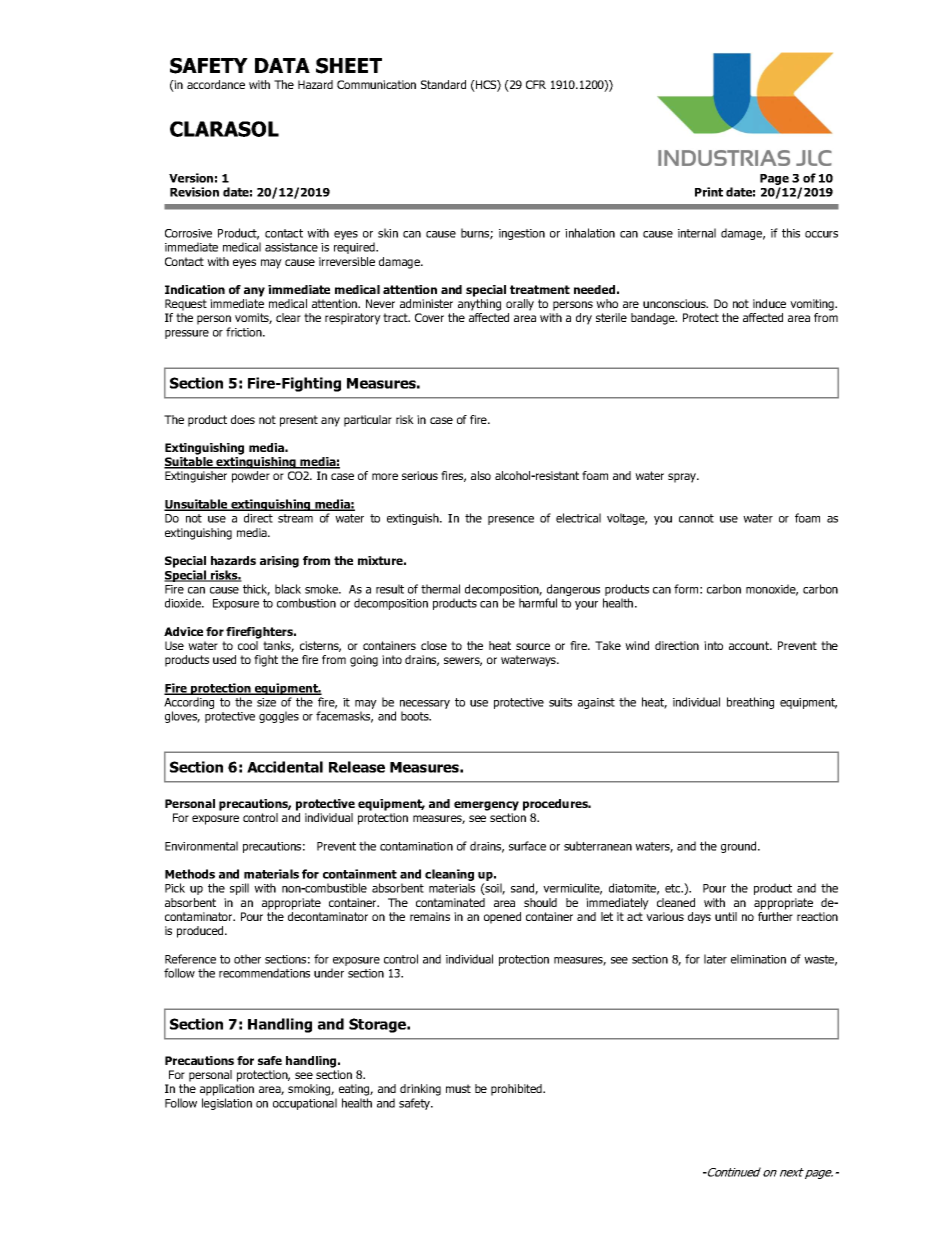 The width and height of the screenshot is (952, 1233). Describe the element at coordinates (256, 590) in the screenshot. I see `thick` at that location.
